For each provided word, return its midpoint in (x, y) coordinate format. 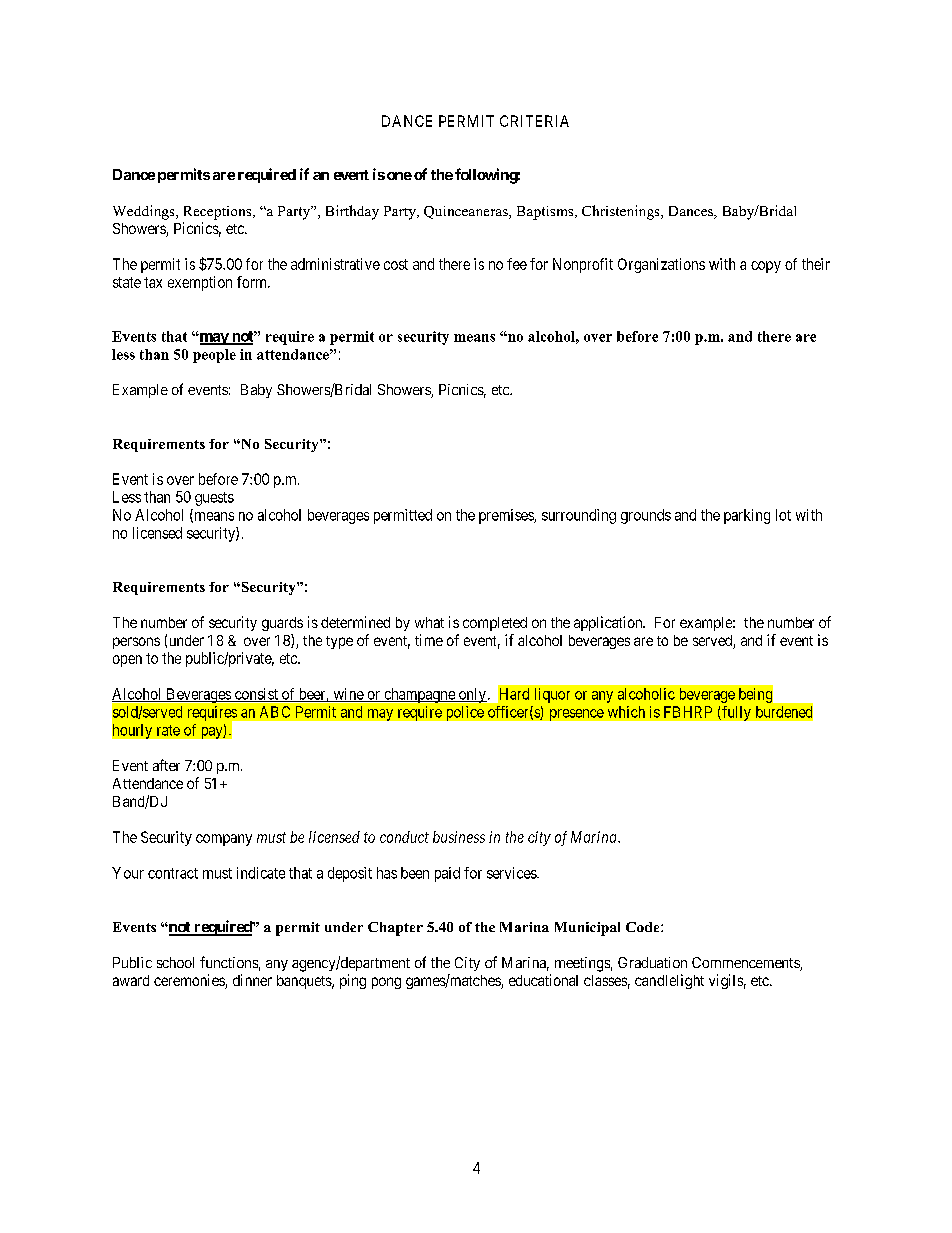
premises (507, 516)
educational (543, 980)
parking (747, 516)
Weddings (145, 212)
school (175, 962)
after (166, 765)
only (471, 695)
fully (735, 713)
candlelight (669, 981)
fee (517, 264)
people (214, 356)
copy (766, 267)
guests (214, 499)
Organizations (661, 265)
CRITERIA (534, 121)
